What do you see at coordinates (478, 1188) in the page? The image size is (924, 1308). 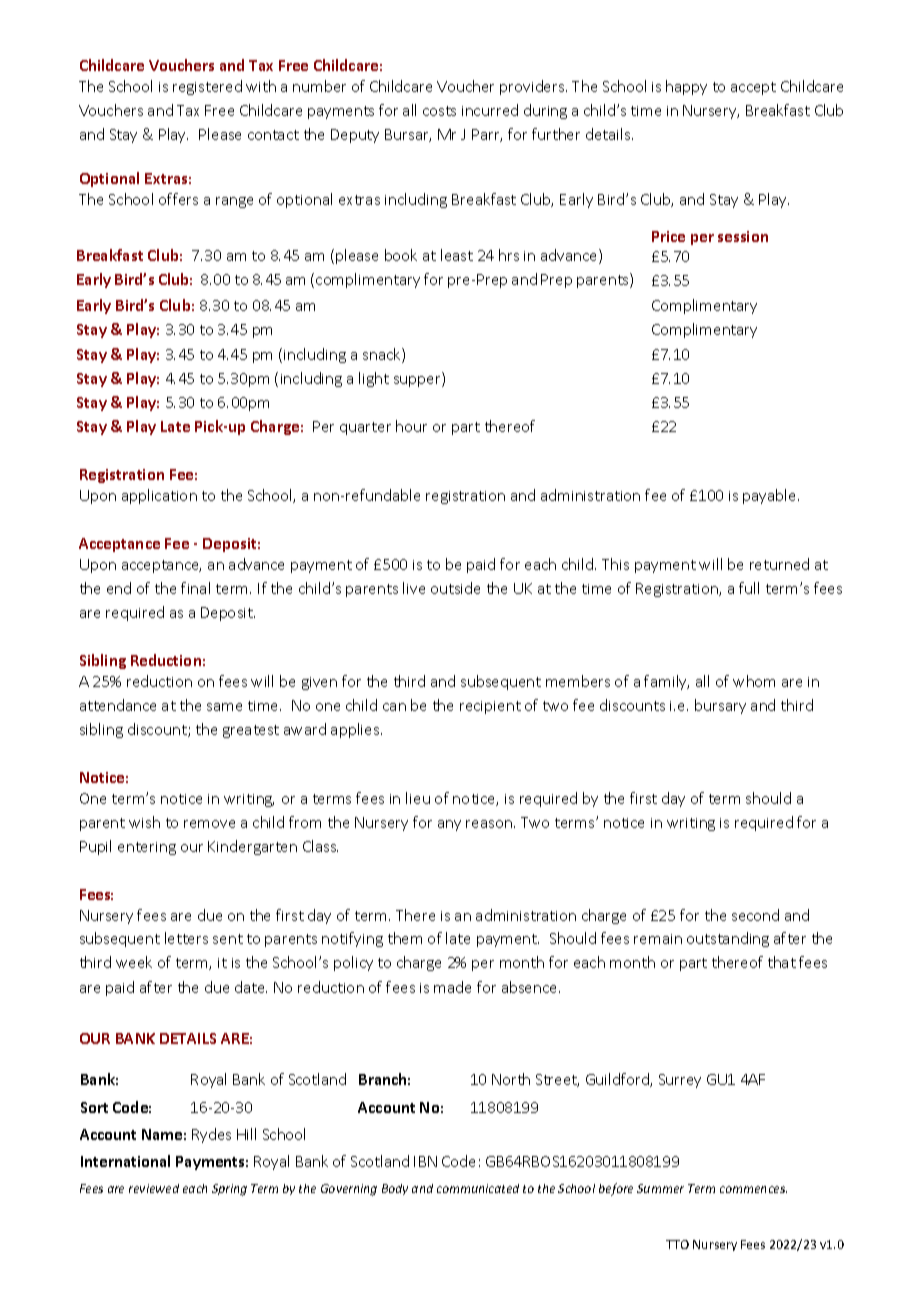 I see `communicated` at bounding box center [478, 1188].
